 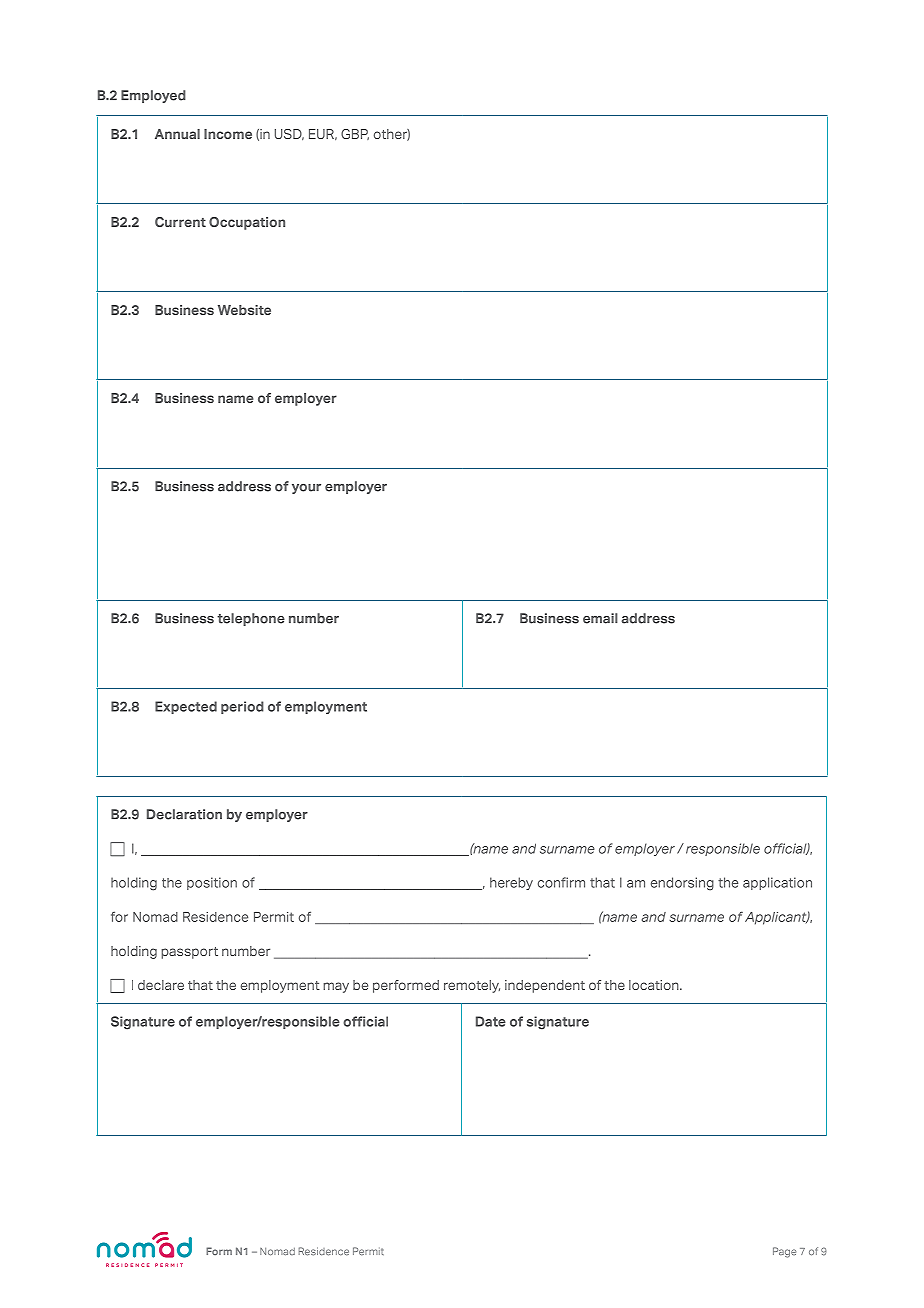 What do you see at coordinates (247, 223) in the screenshot?
I see `Occupation` at bounding box center [247, 223].
